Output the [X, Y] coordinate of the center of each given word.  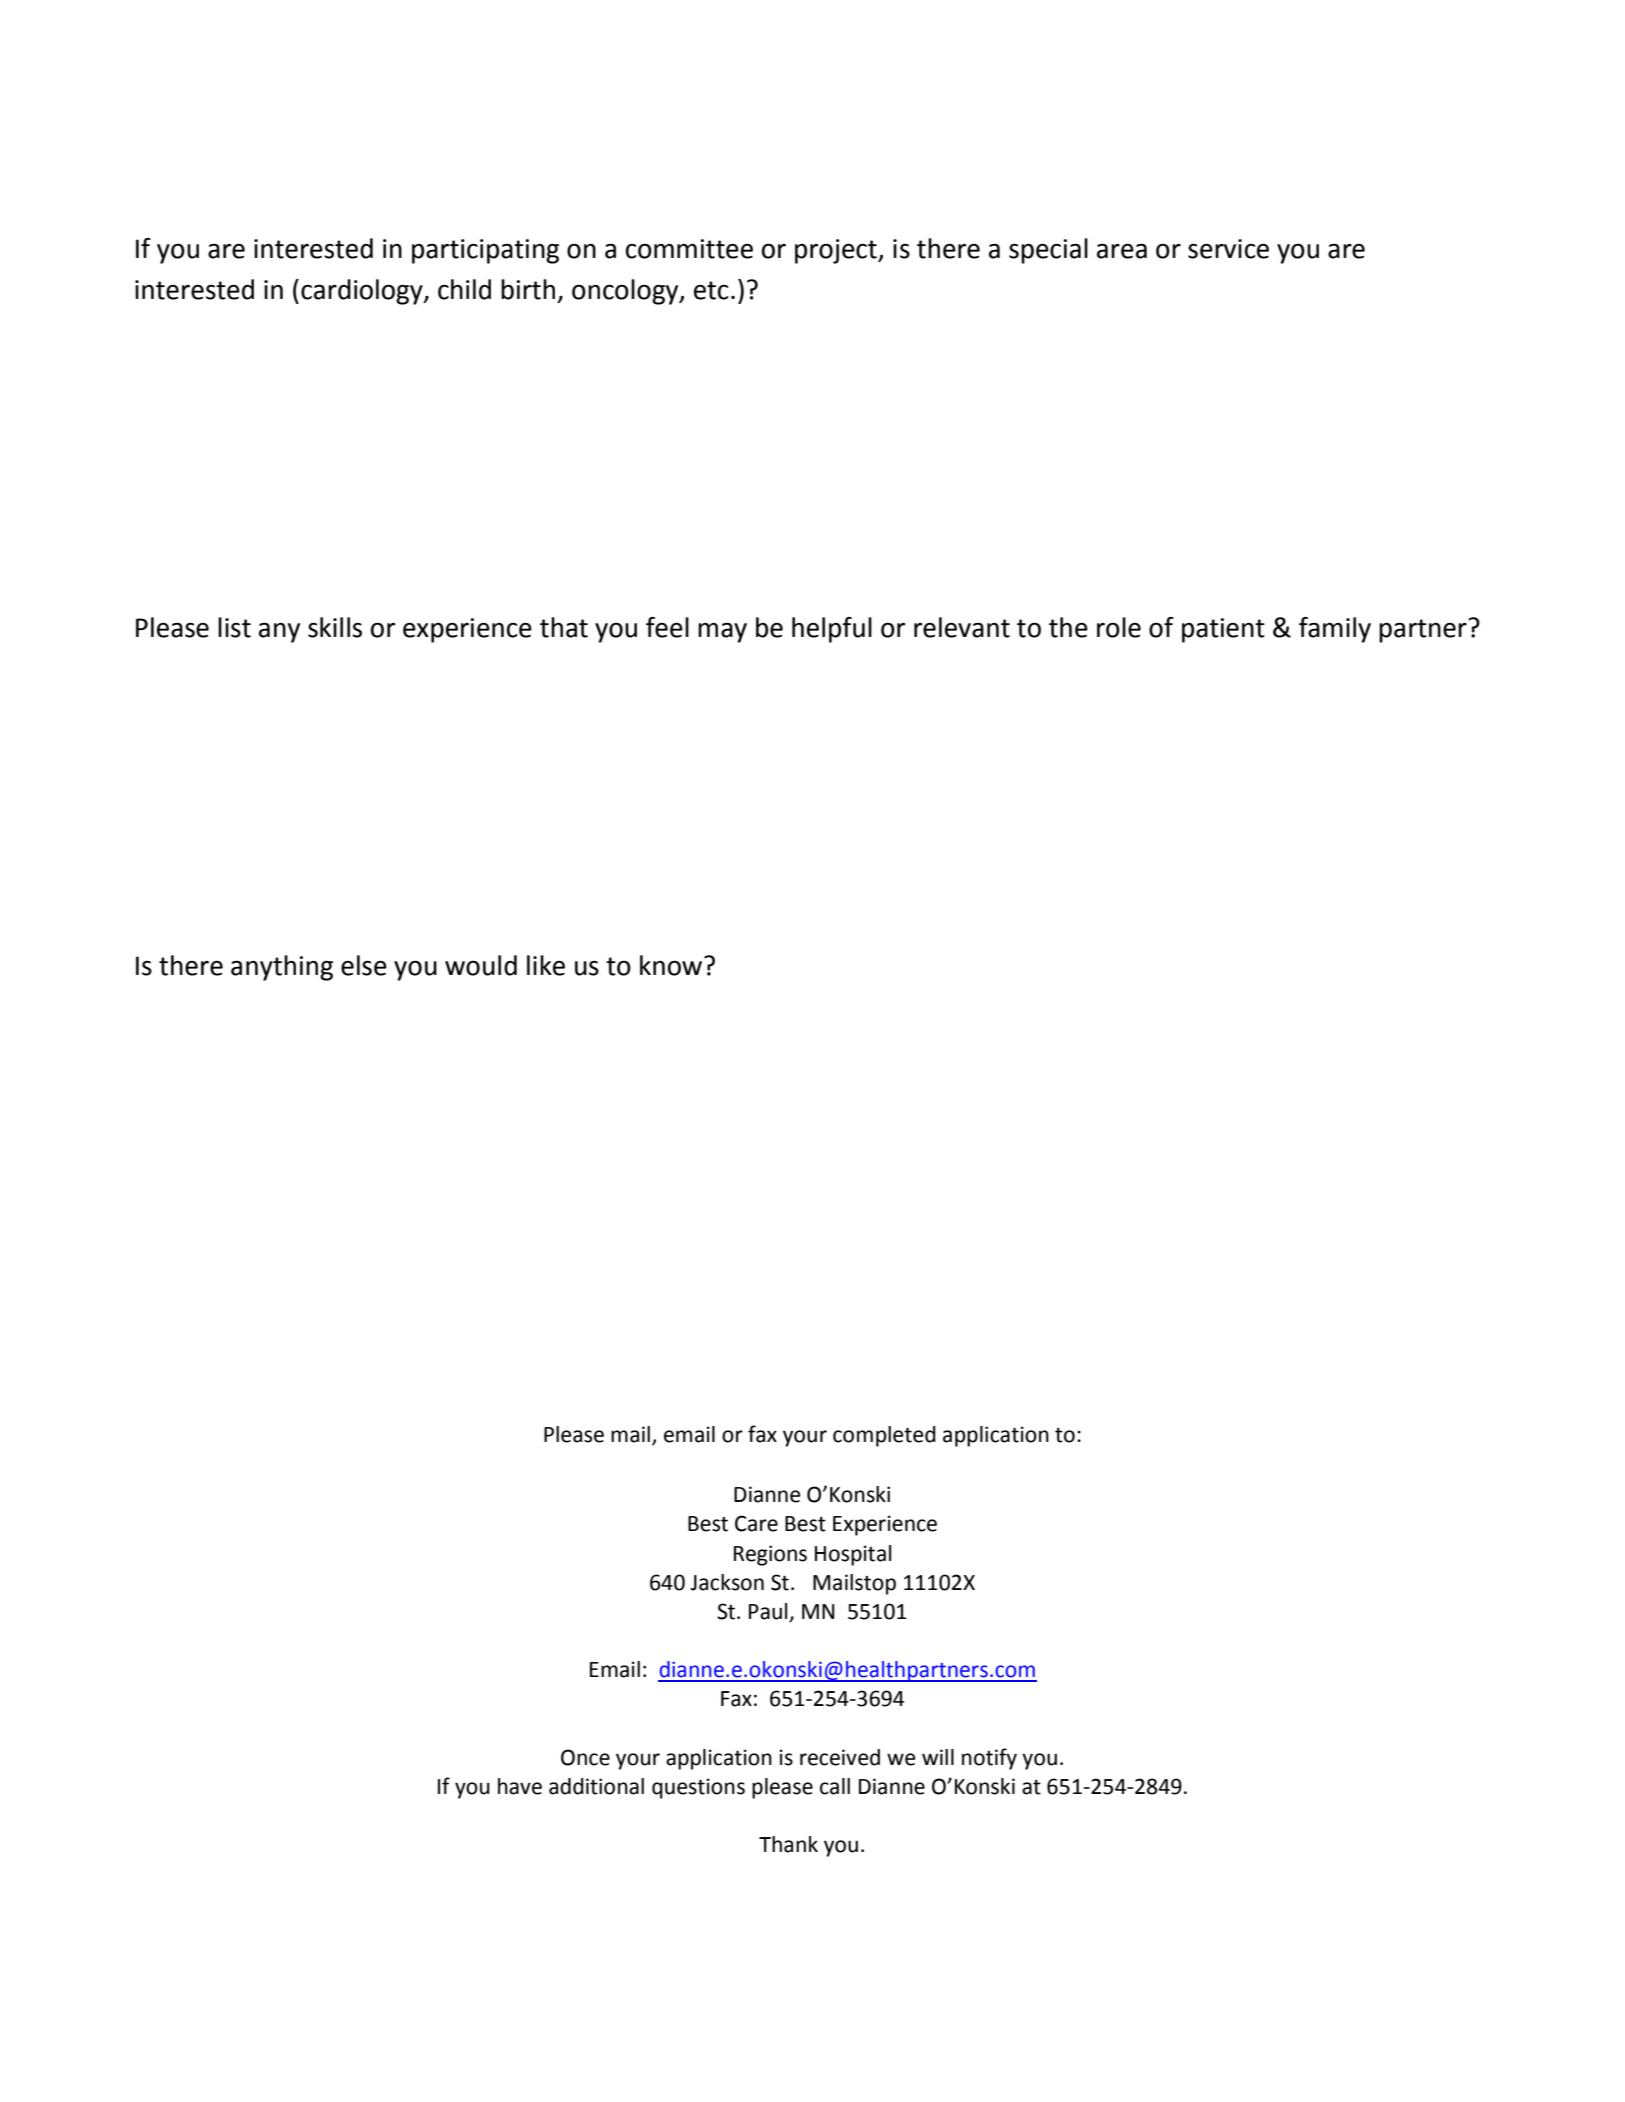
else [364, 965]
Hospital [853, 1555]
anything [282, 968]
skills [335, 627]
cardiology [363, 292]
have [520, 1786]
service [1228, 249]
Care [756, 1523]
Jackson [727, 1582]
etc [711, 290]
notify [989, 1759]
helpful [832, 630]
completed [884, 1436]
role [1119, 627]
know [672, 965]
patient [1223, 630]
